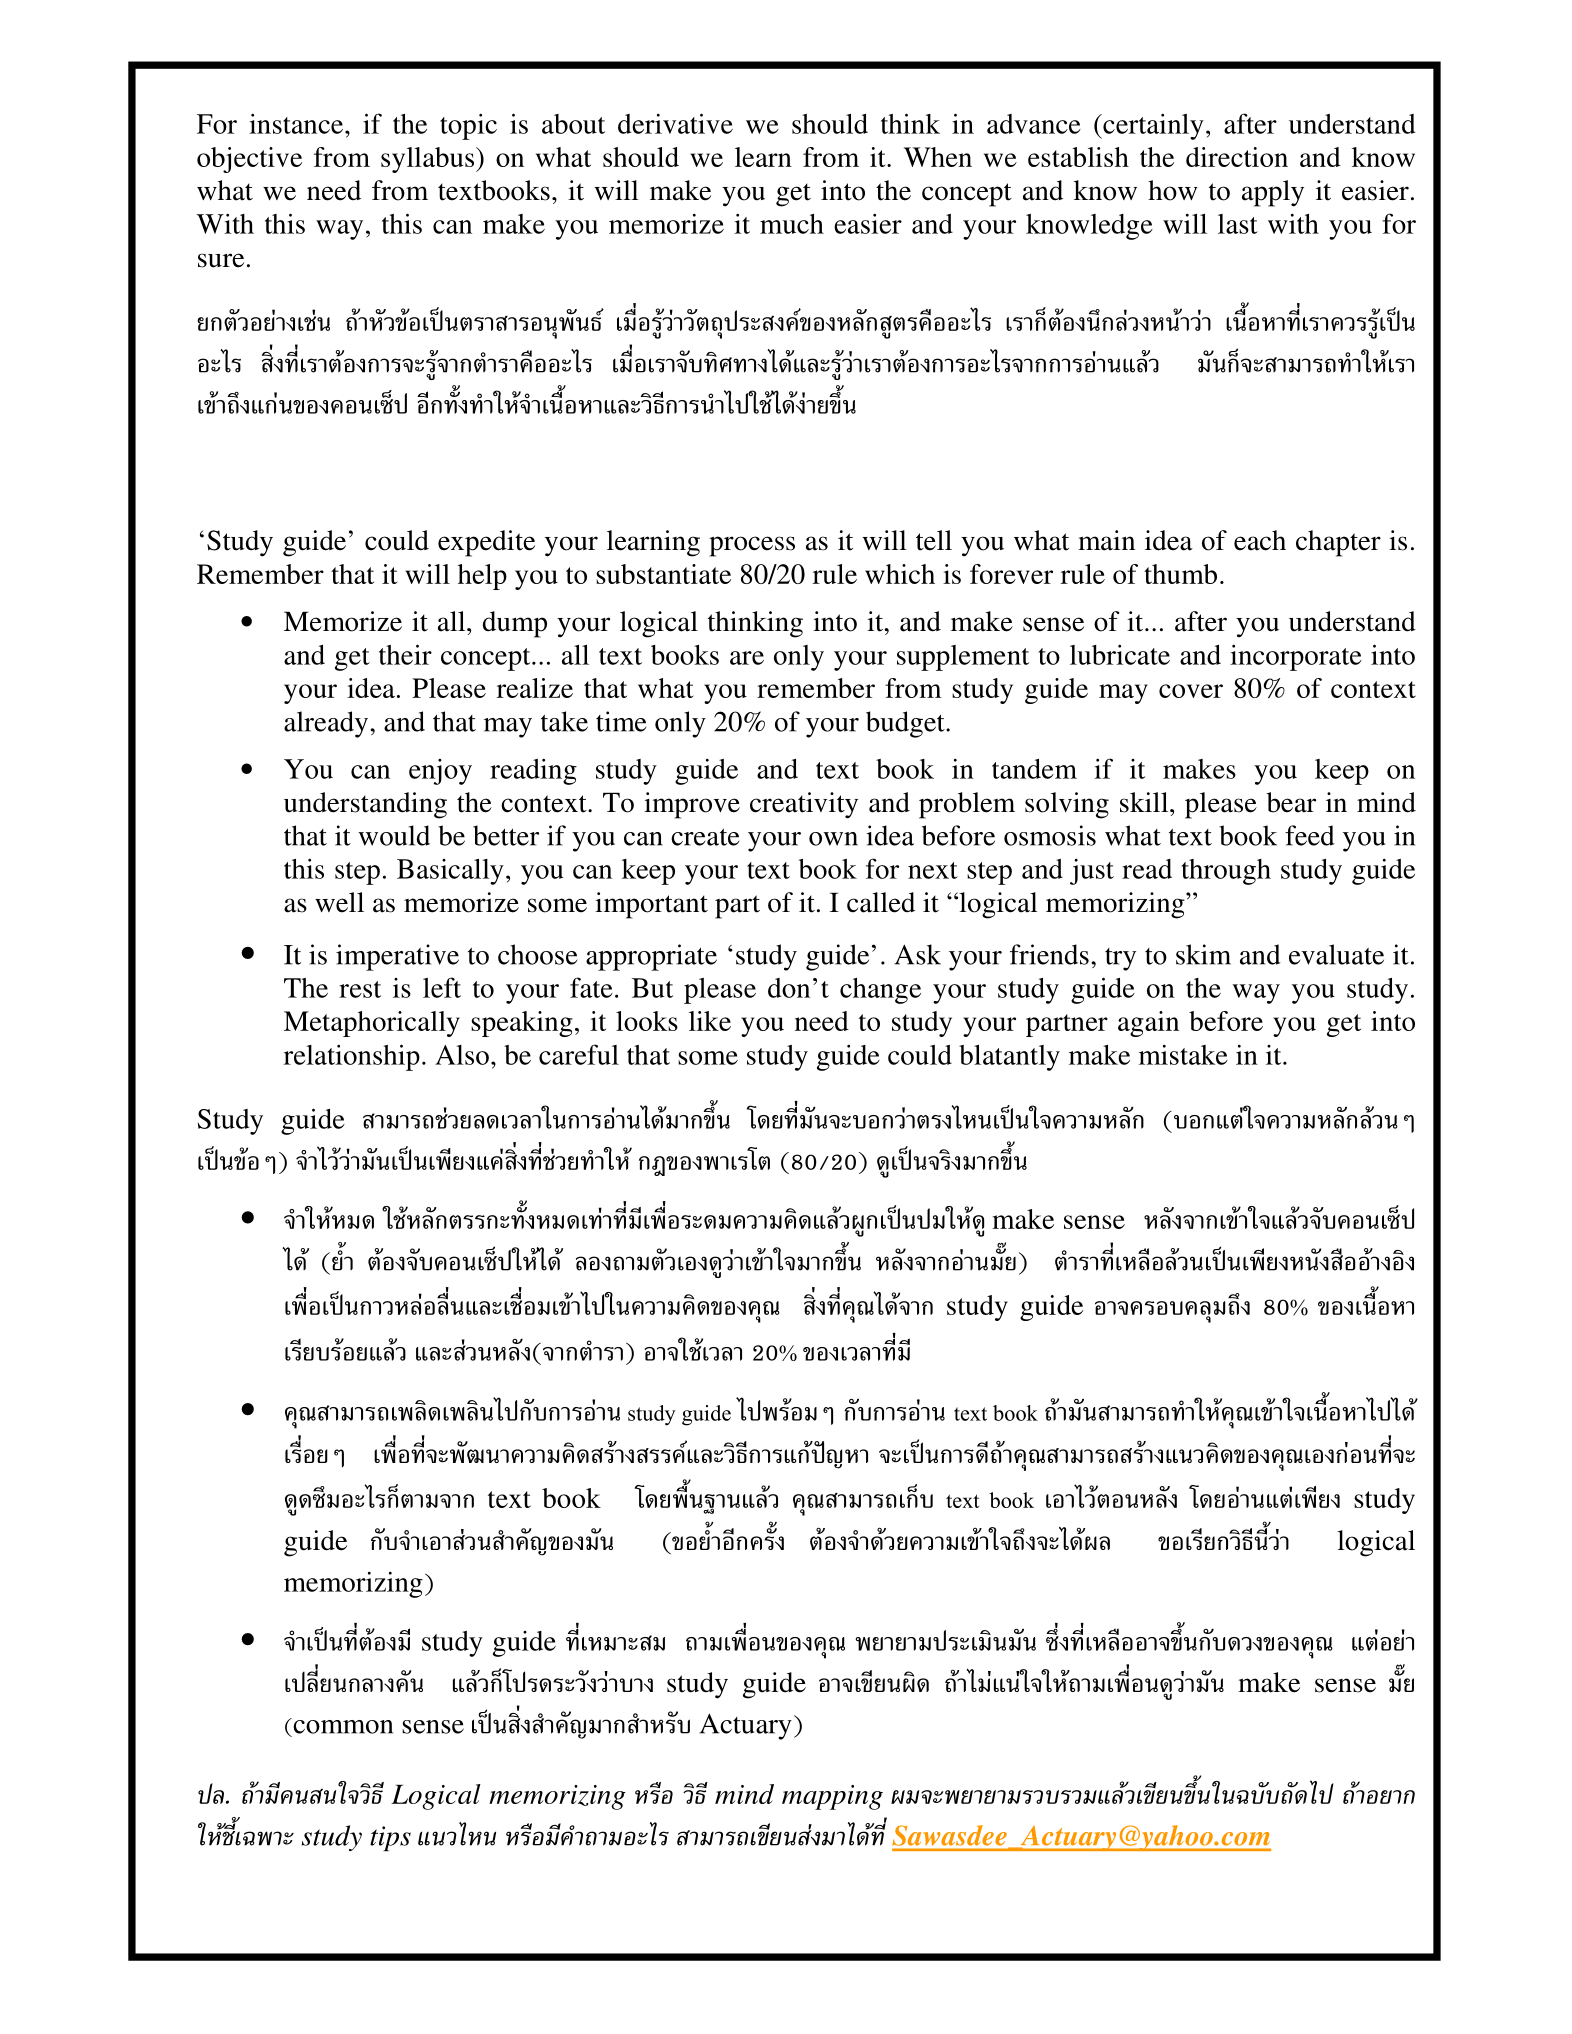  What do you see at coordinates (390, 1838) in the screenshot?
I see `tips` at bounding box center [390, 1838].
